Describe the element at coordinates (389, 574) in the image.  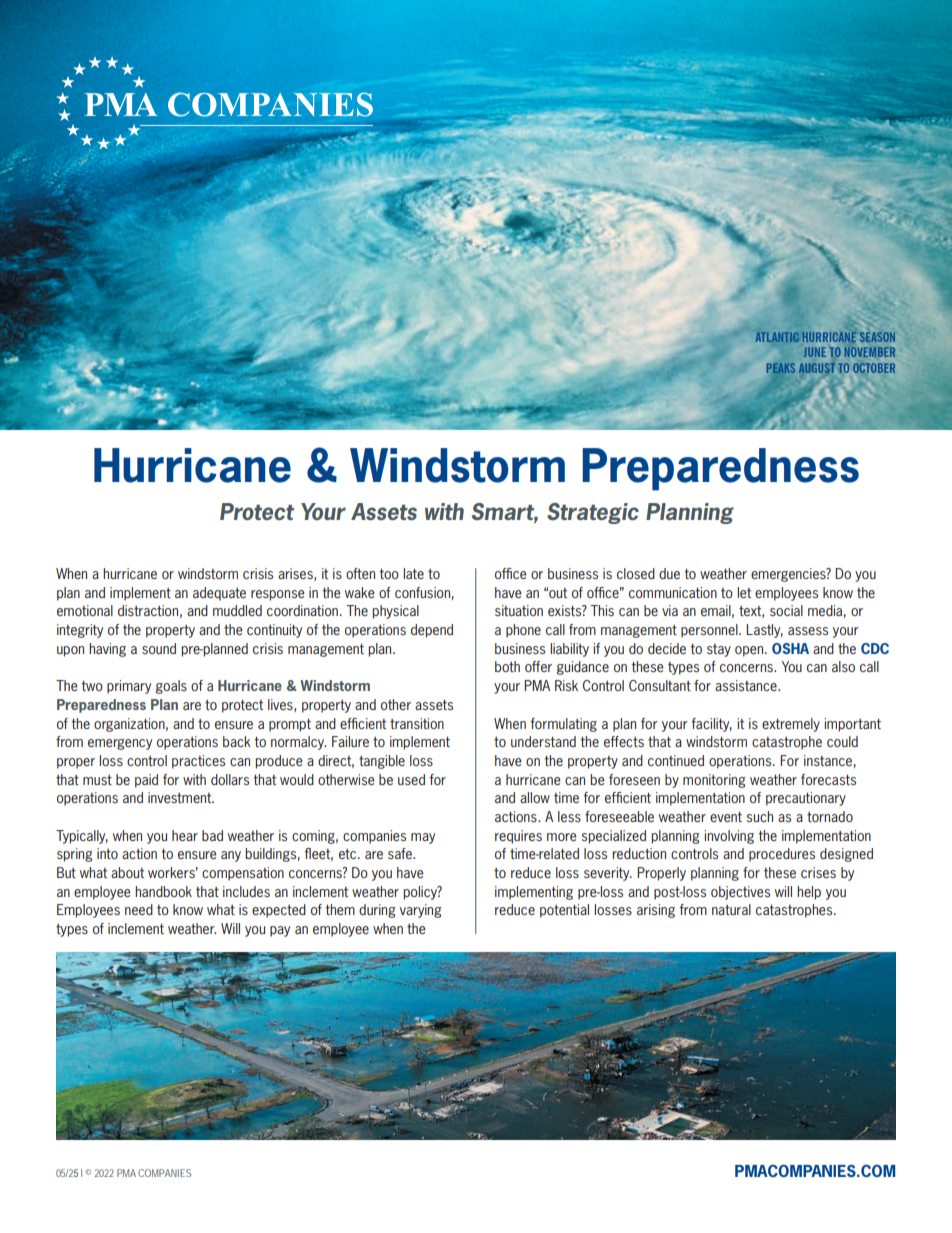
I see `too` at that location.
